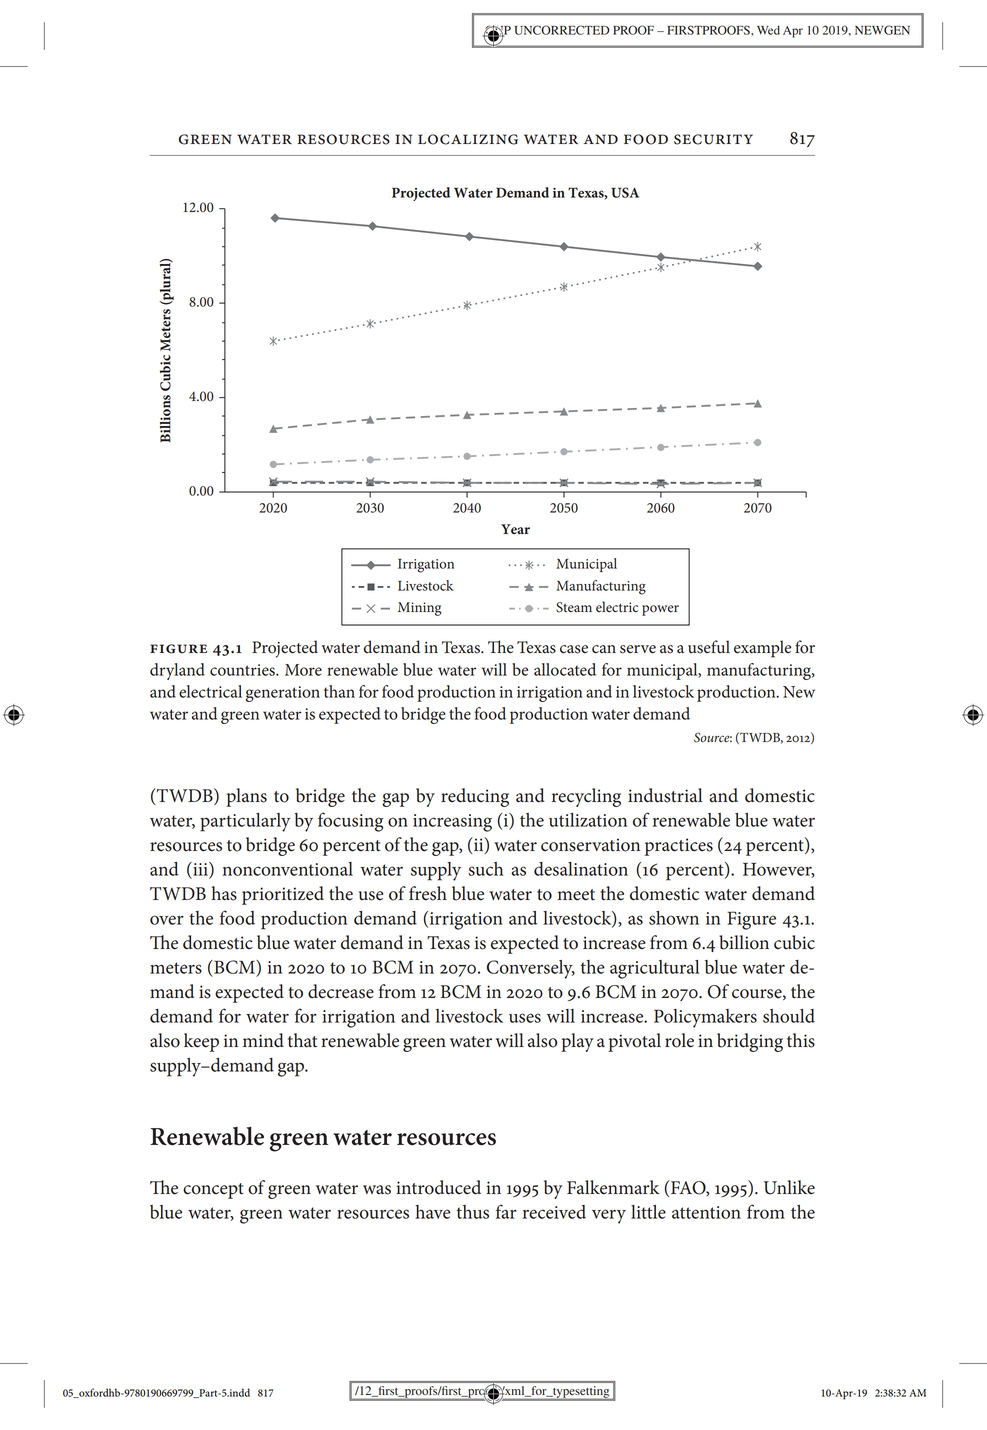 The width and height of the document is (987, 1430). Describe the element at coordinates (243, 670) in the document. I see `countries` at that location.
